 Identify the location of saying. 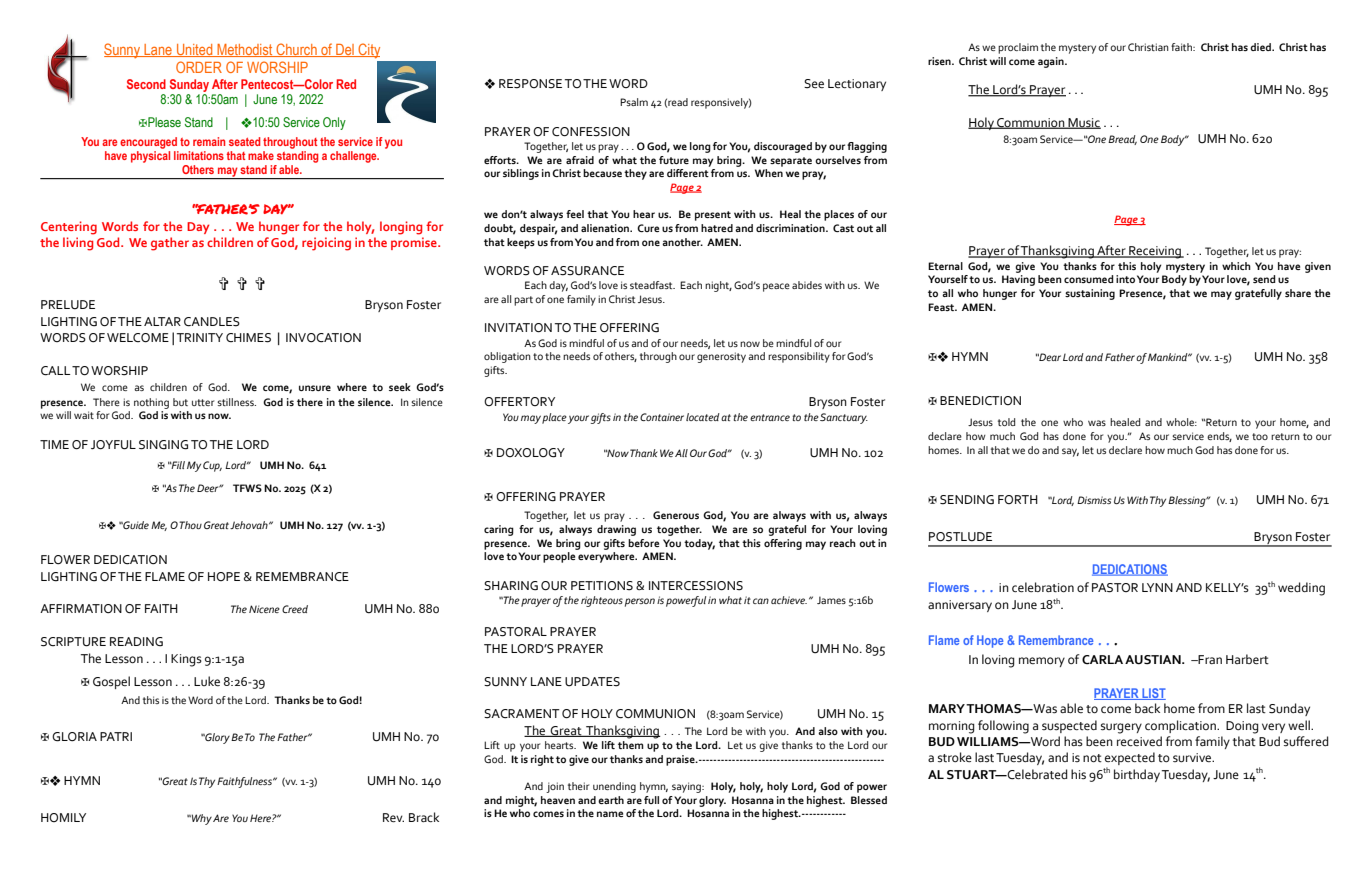
(687, 787).
